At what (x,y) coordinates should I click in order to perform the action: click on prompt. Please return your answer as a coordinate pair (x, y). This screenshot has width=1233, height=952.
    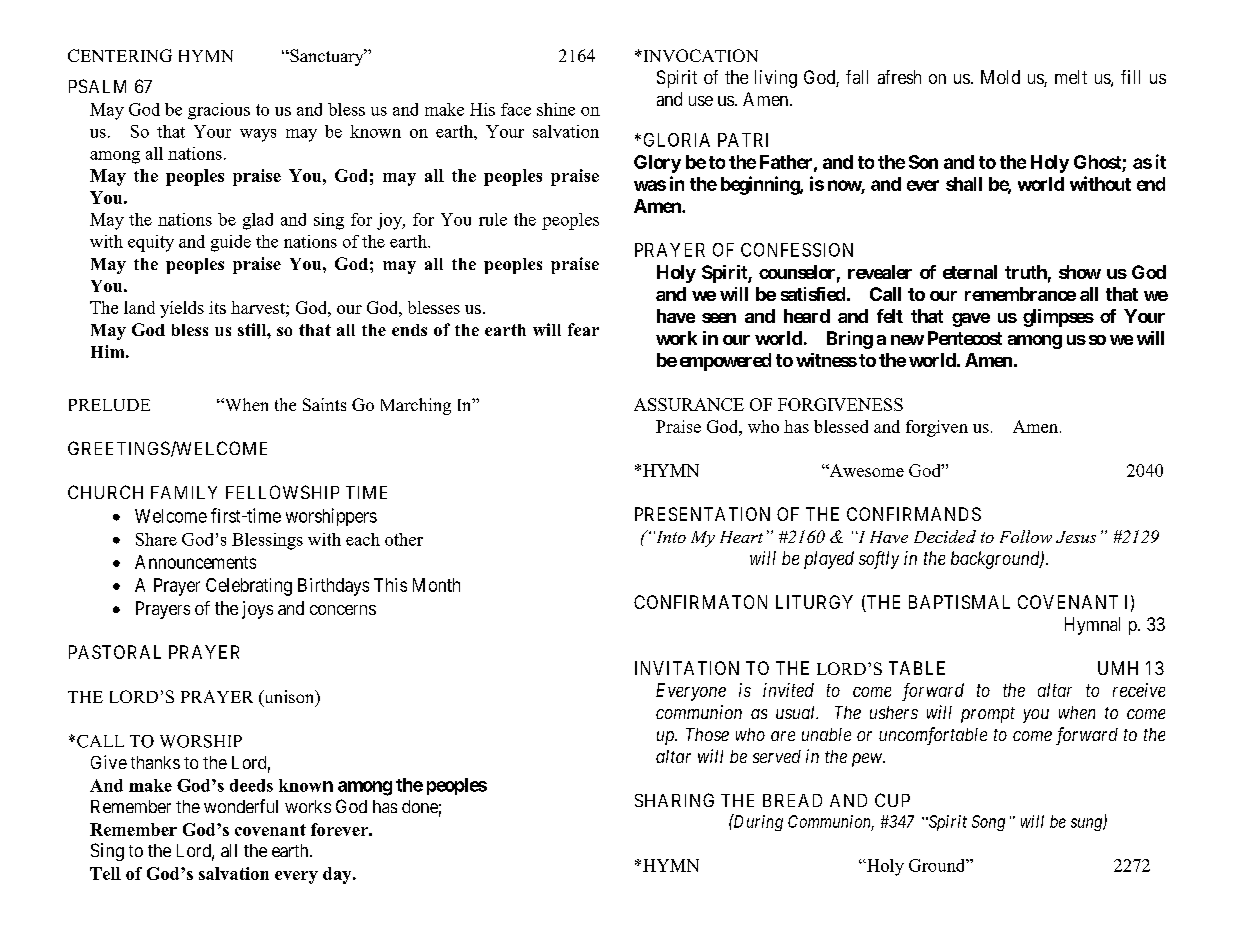
    Looking at the image, I should click on (988, 715).
